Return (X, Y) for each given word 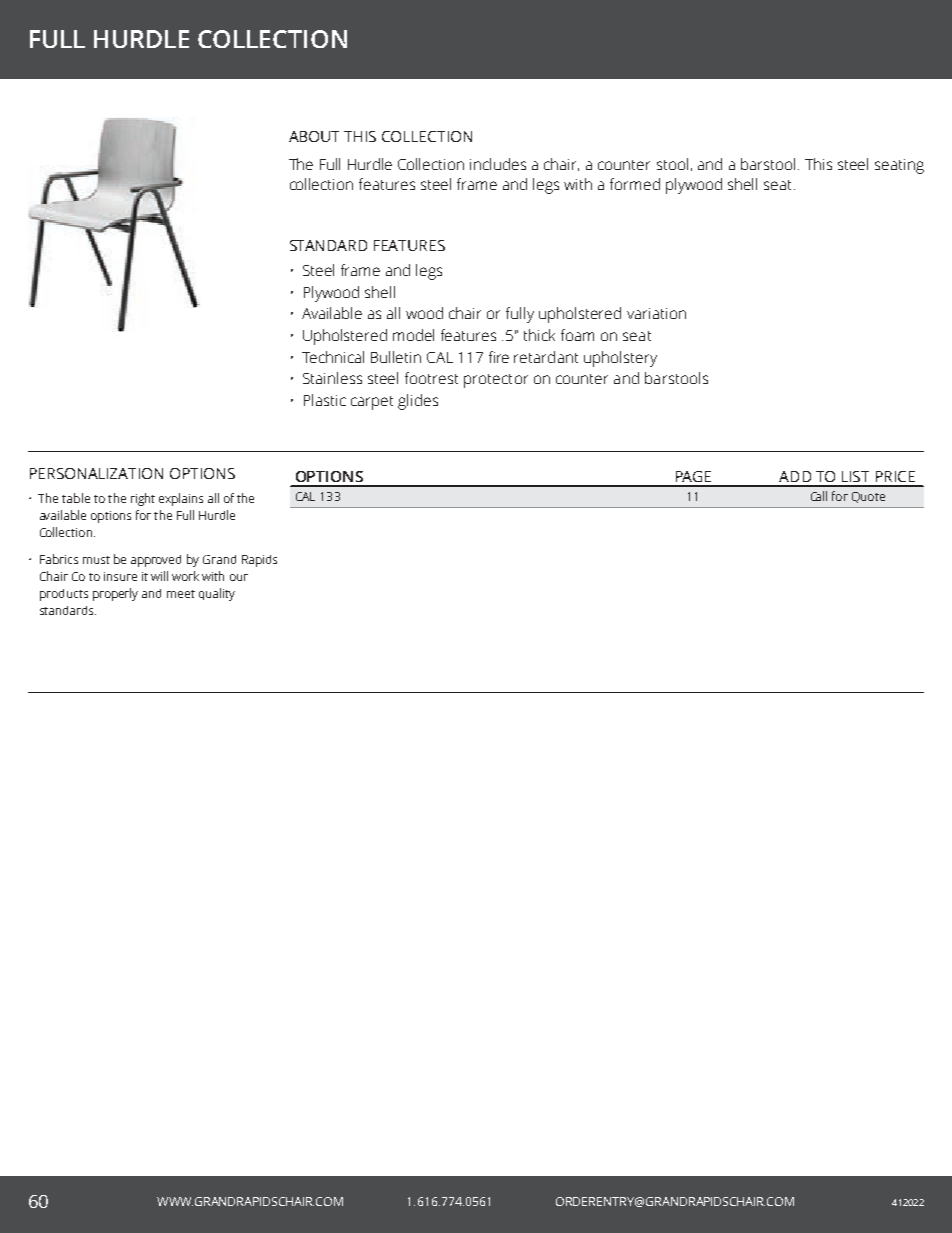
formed (635, 184)
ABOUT (314, 136)
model (413, 335)
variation (656, 313)
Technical (333, 357)
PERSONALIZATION (96, 473)
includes (498, 164)
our (239, 577)
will (159, 576)
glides (418, 402)
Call (819, 496)
